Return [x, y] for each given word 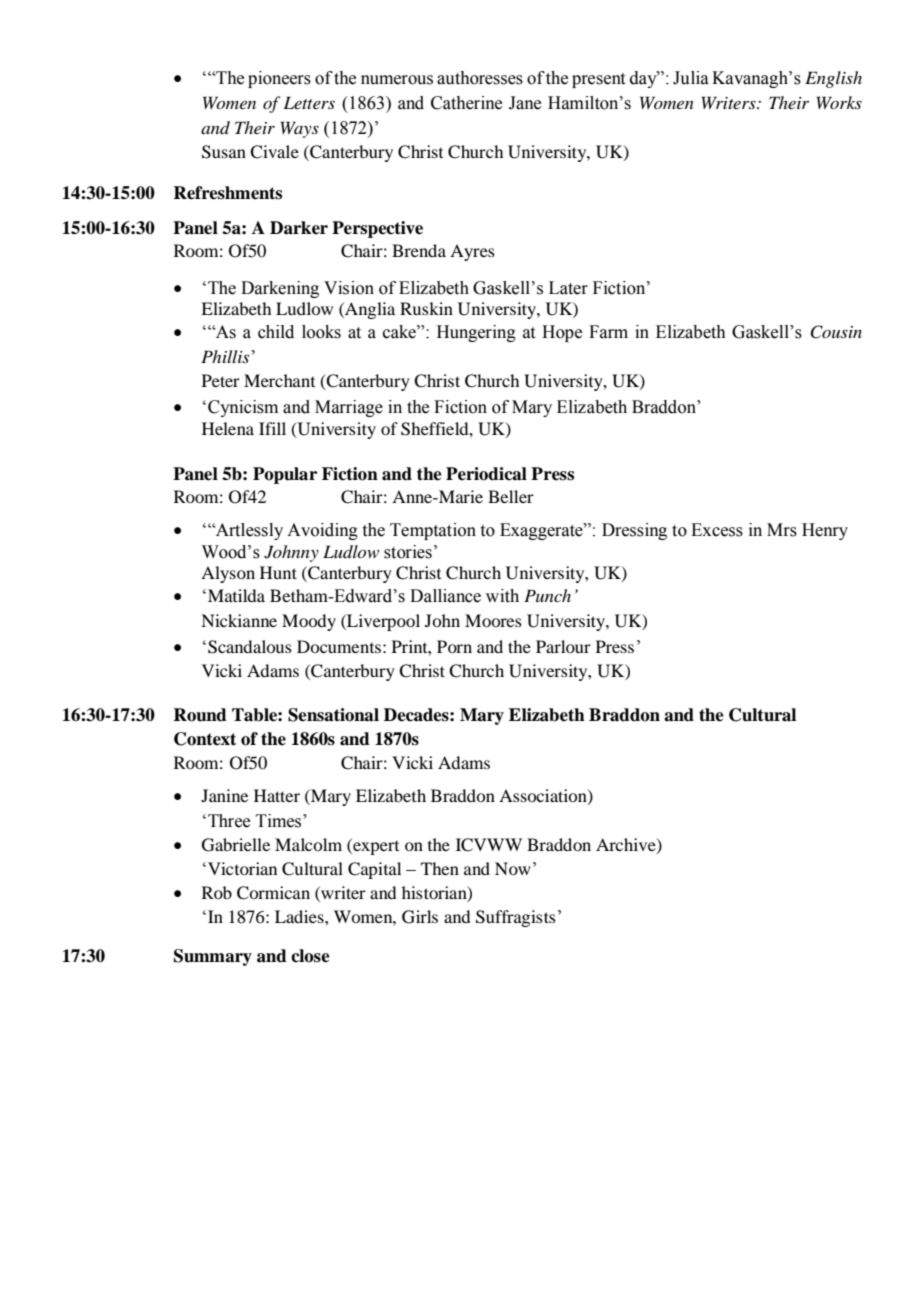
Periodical [486, 474]
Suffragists [516, 918]
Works [839, 102]
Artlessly [248, 531]
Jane [525, 103]
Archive [627, 845]
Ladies [300, 916]
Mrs [782, 530]
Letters [309, 102]
